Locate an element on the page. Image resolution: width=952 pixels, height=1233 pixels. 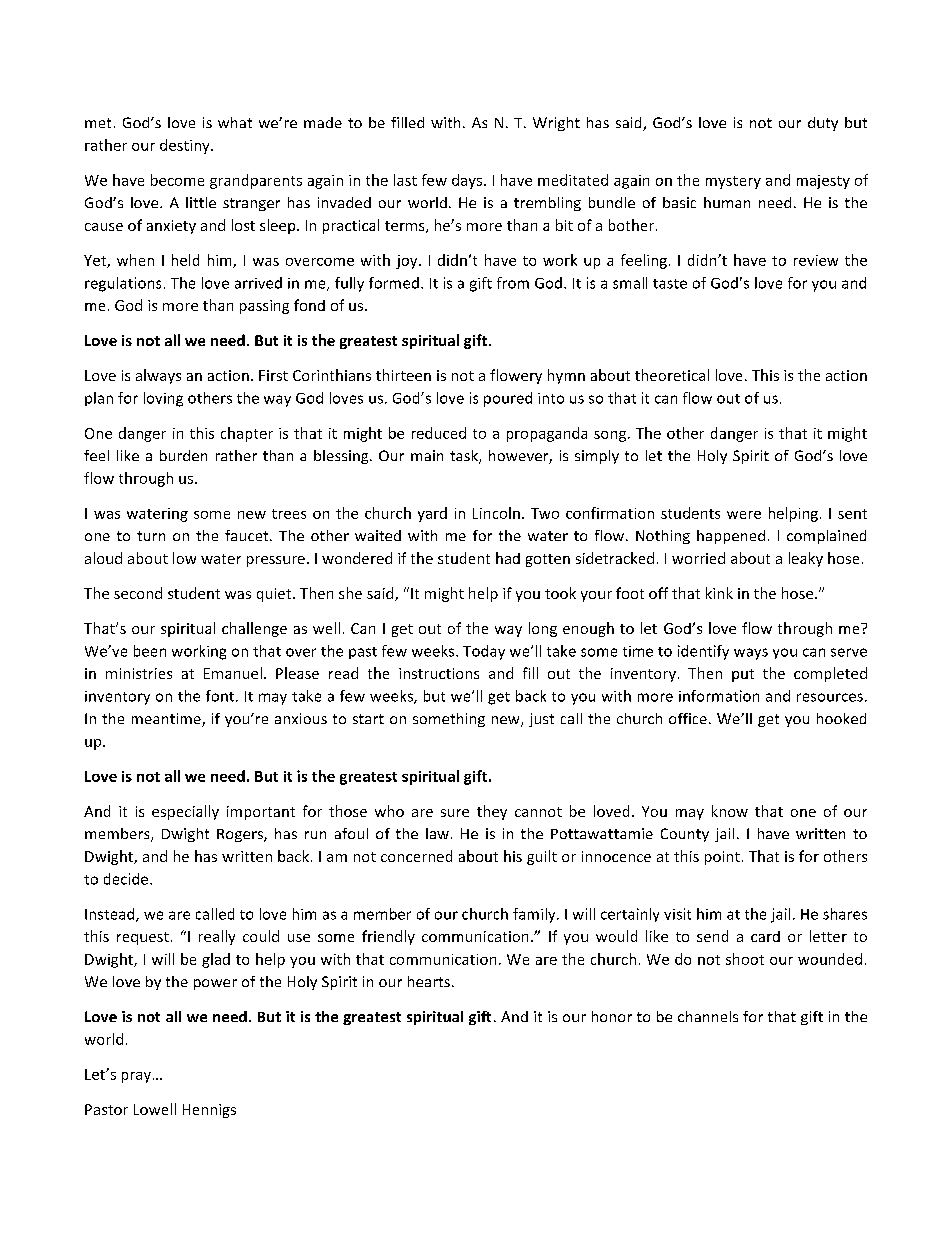
destiny is located at coordinates (186, 146).
